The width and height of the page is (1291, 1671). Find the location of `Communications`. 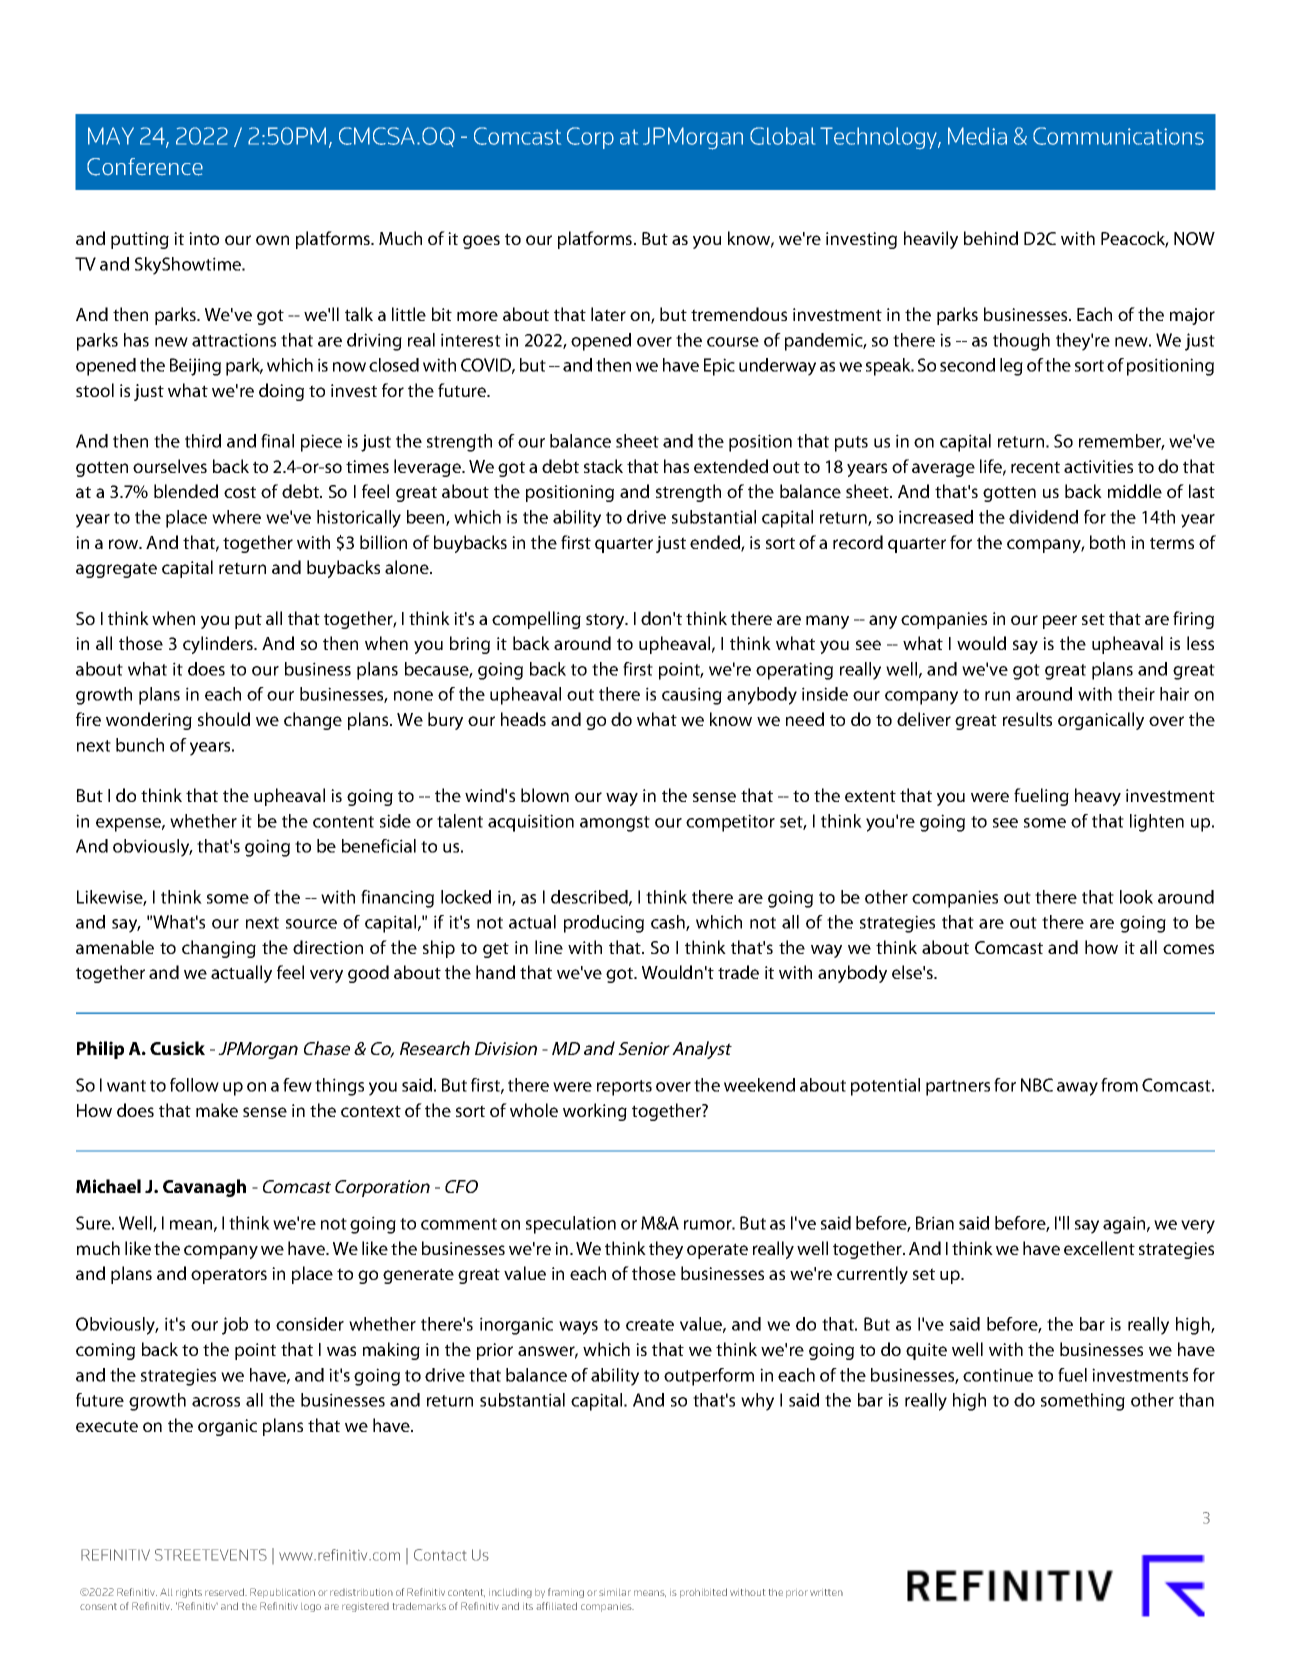

Communications is located at coordinates (1118, 136).
